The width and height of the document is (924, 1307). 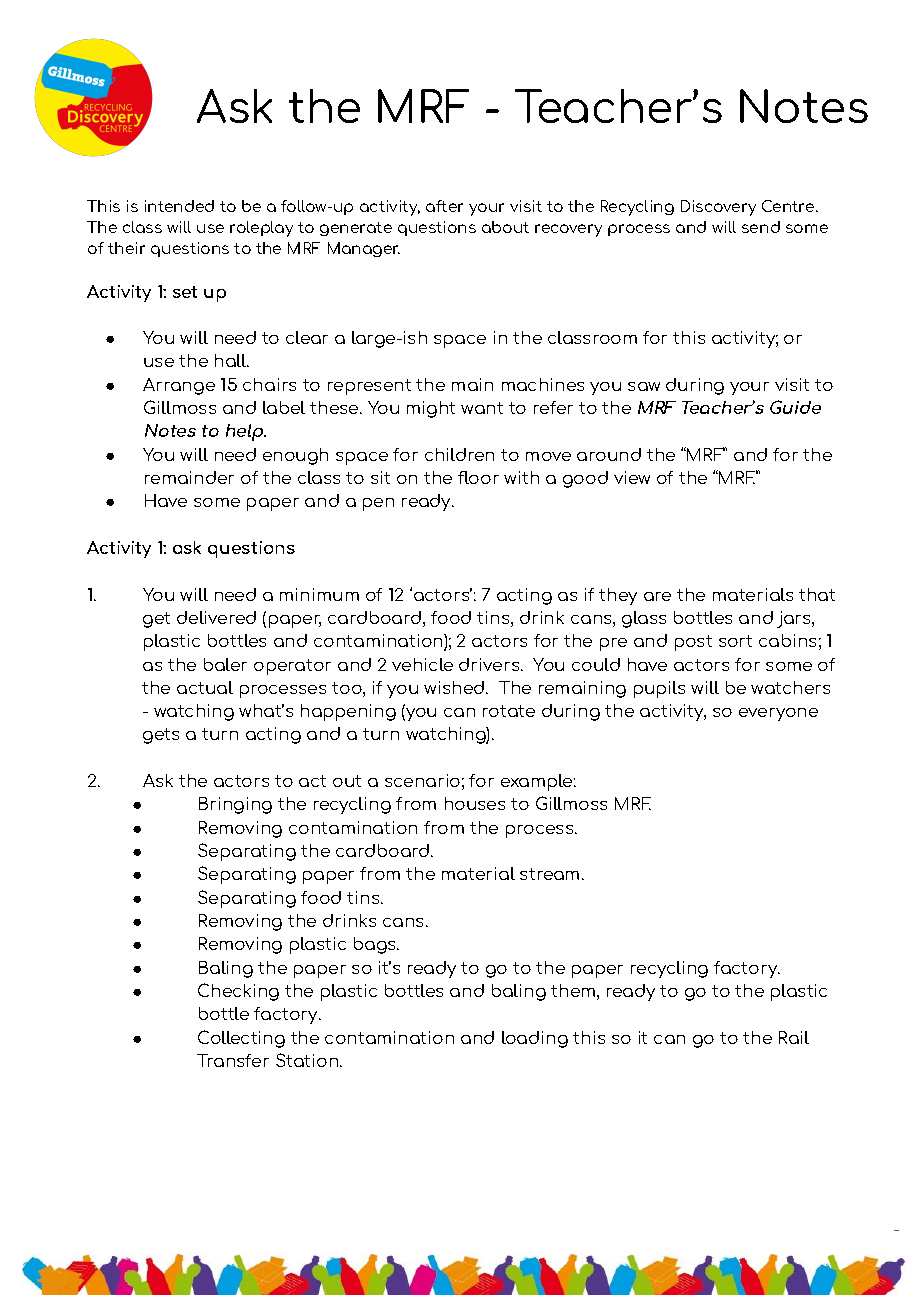 I want to click on with, so click(x=521, y=477).
